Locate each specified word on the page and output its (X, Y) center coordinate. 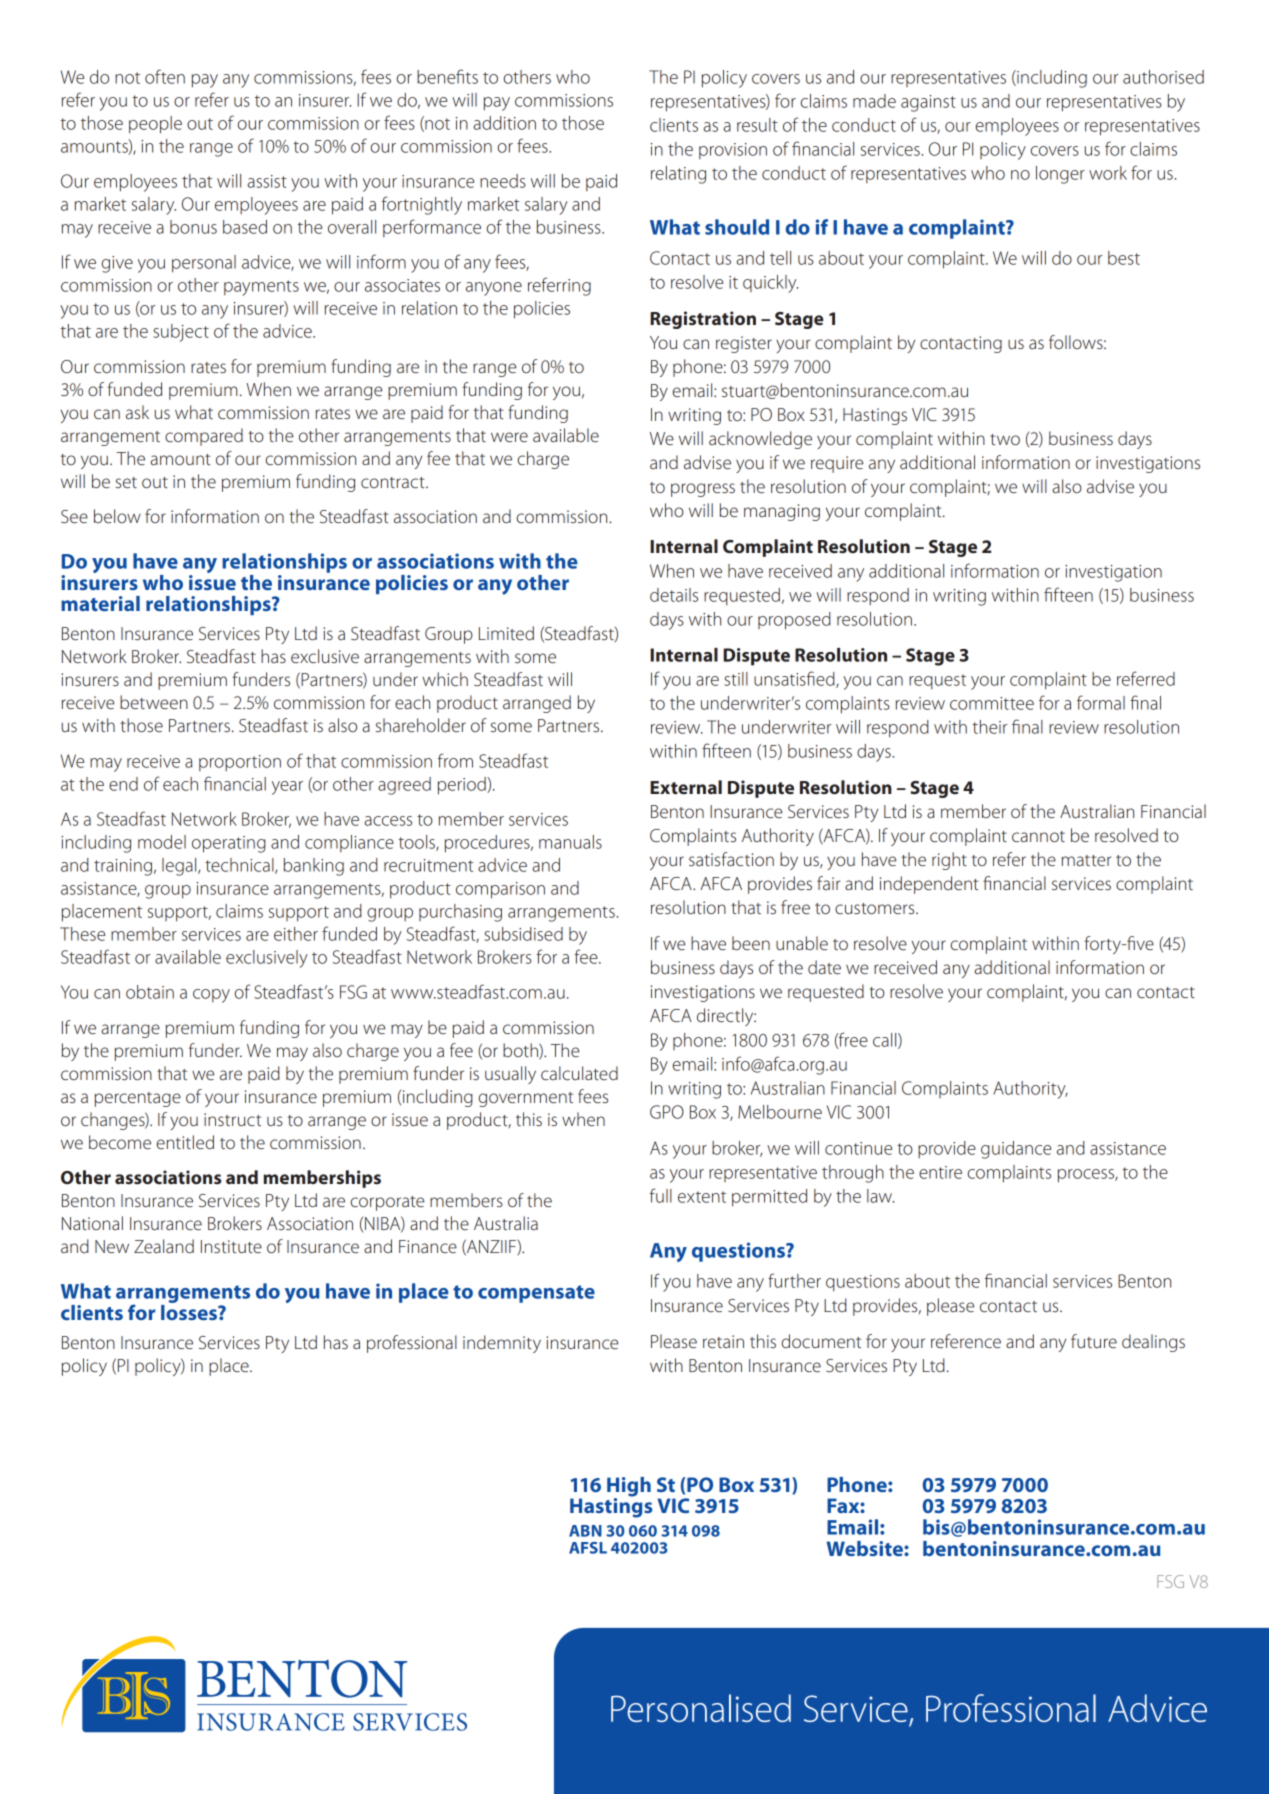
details (674, 595)
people (155, 125)
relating (678, 175)
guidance (1016, 1150)
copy (211, 996)
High (629, 1488)
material (100, 603)
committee (992, 703)
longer (1060, 175)
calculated (579, 1073)
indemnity (502, 1344)
